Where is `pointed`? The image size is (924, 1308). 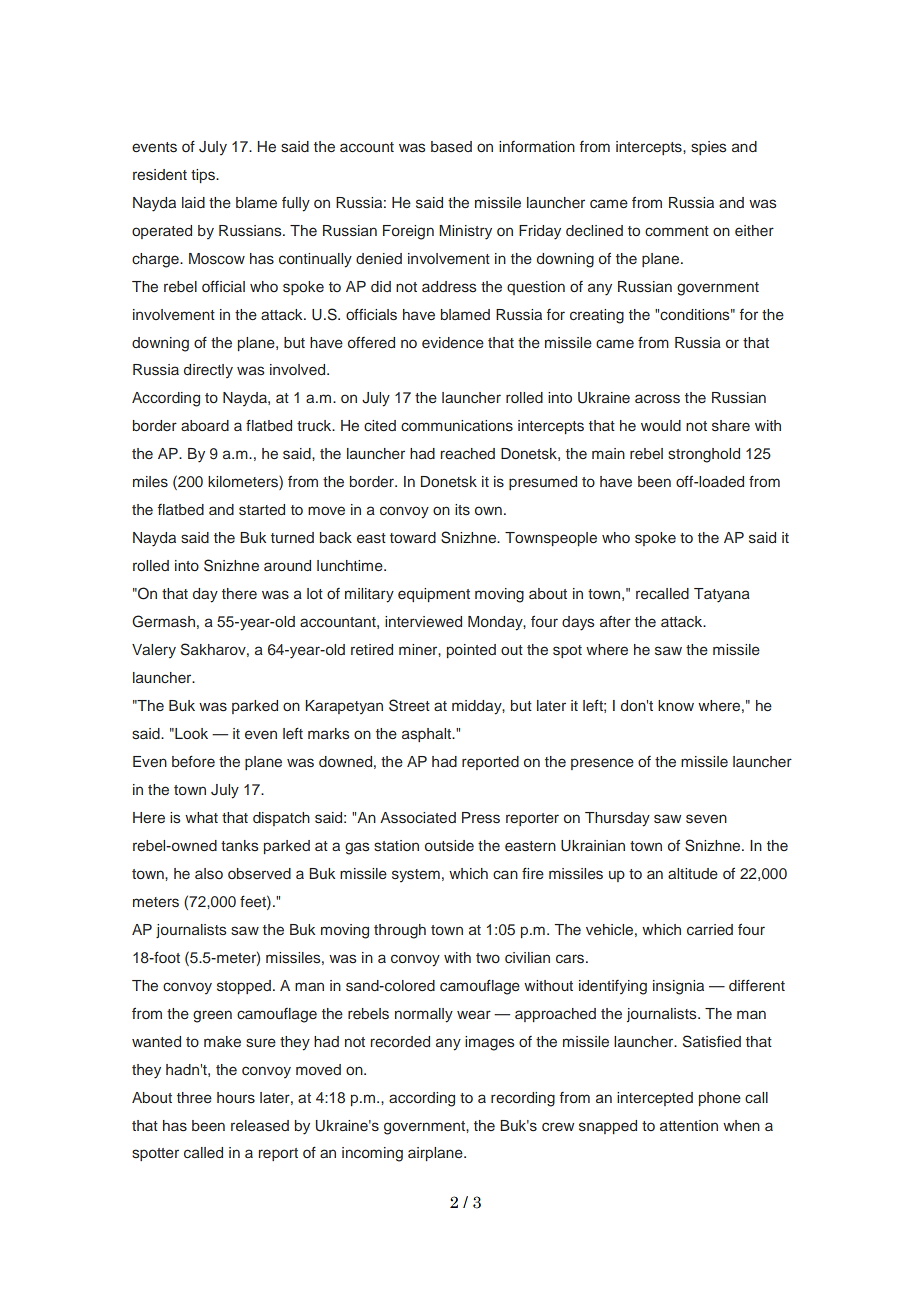
pointed is located at coordinates (471, 651).
